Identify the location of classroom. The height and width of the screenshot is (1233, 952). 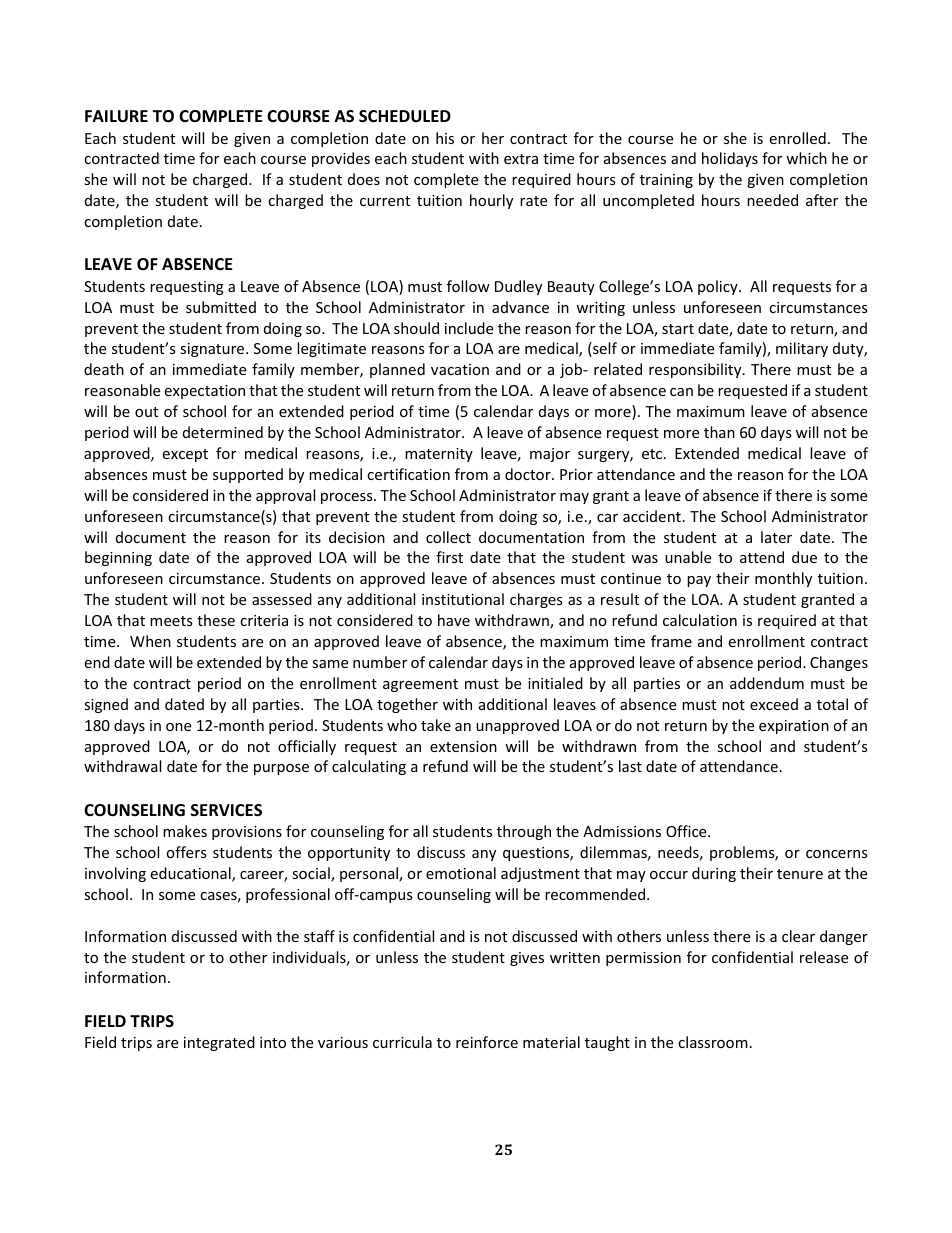
(713, 1042).
